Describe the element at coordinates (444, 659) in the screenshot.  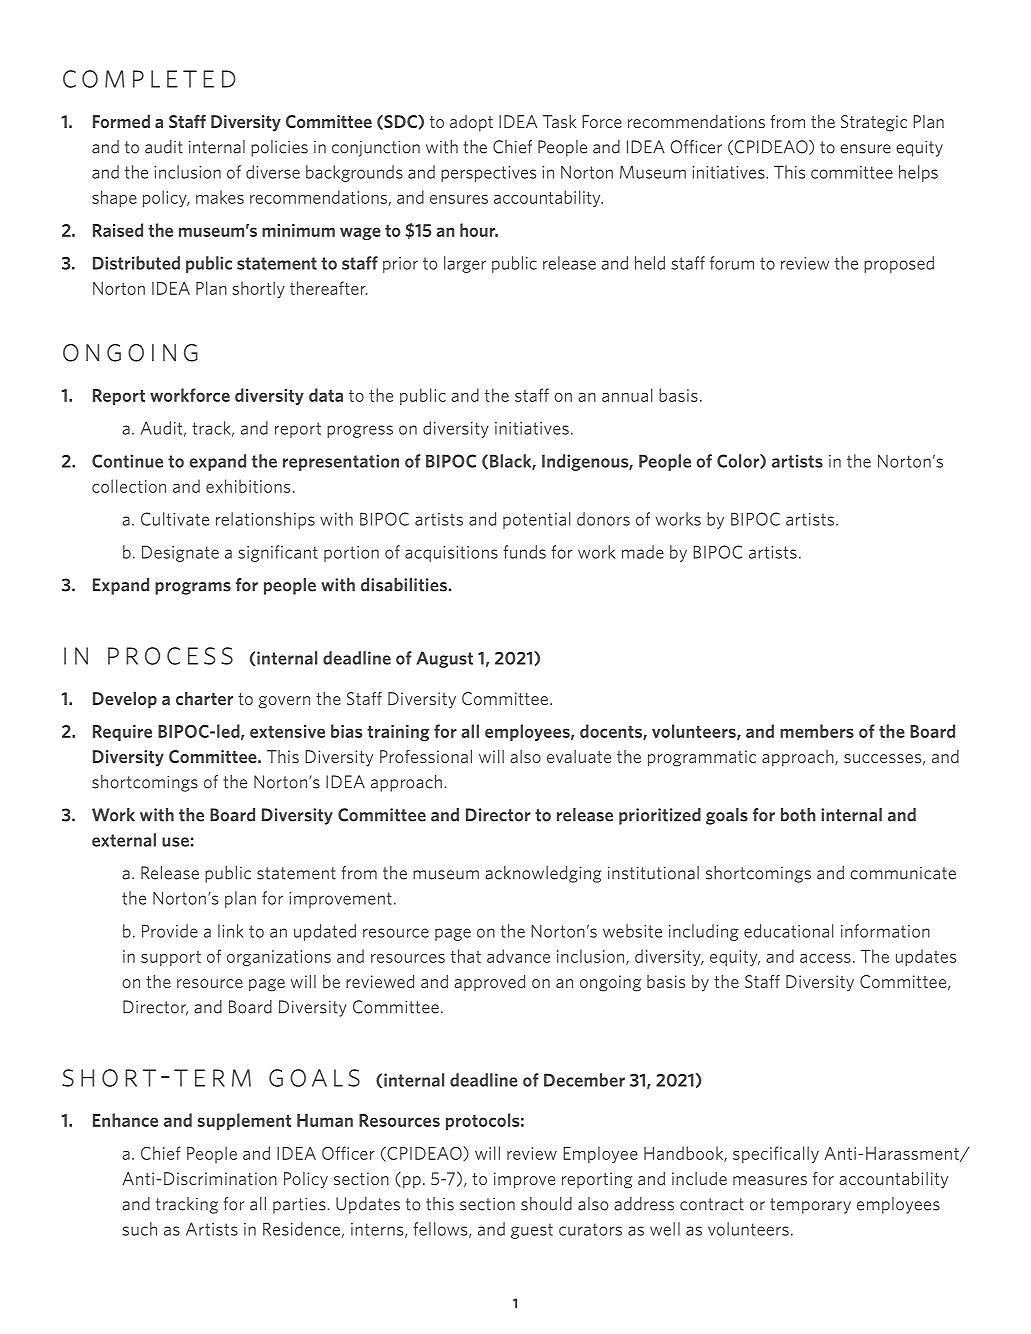
I see `August` at that location.
